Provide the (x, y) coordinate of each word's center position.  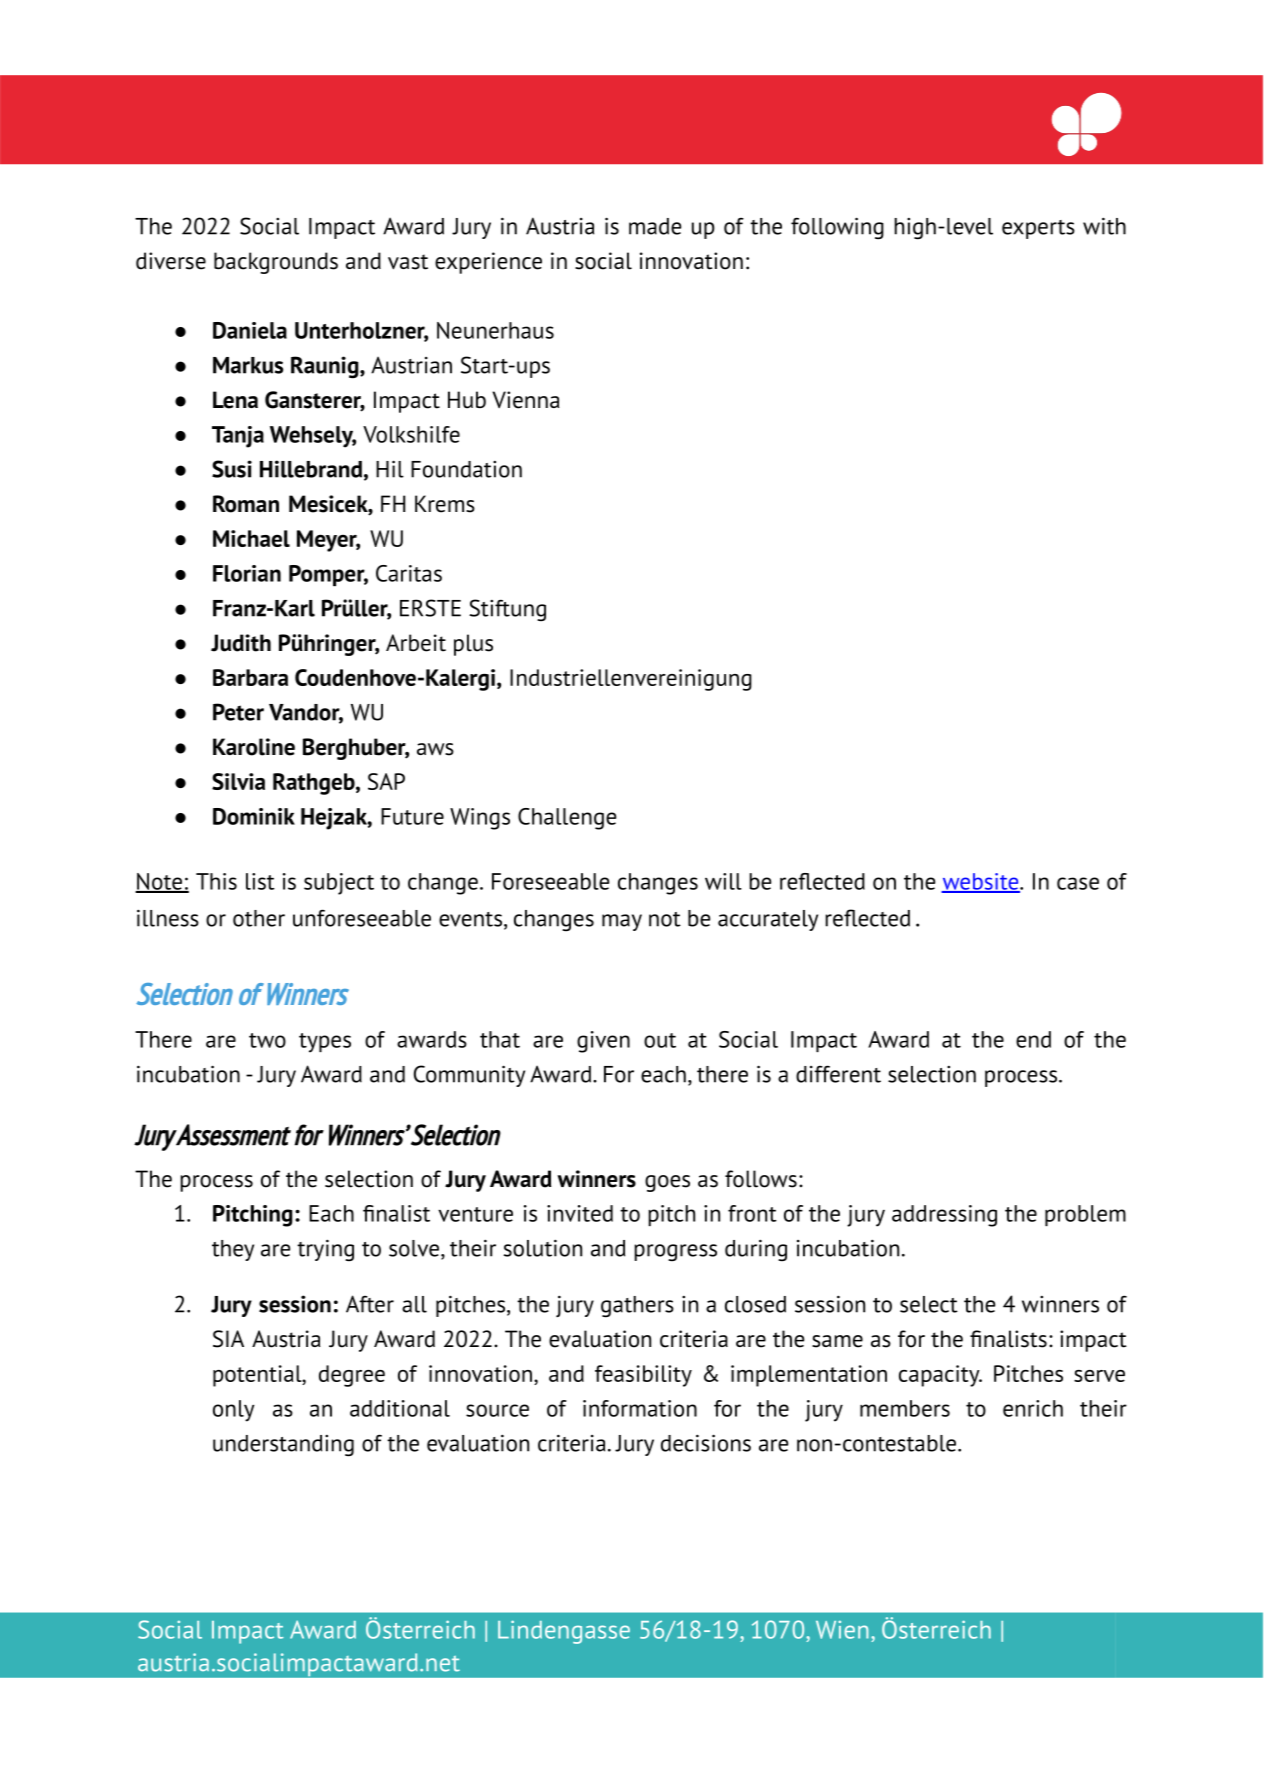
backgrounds (276, 263)
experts (1038, 229)
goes (667, 1183)
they (233, 1250)
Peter (238, 712)
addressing (944, 1216)
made (655, 226)
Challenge (567, 819)
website (981, 882)
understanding (283, 1446)
